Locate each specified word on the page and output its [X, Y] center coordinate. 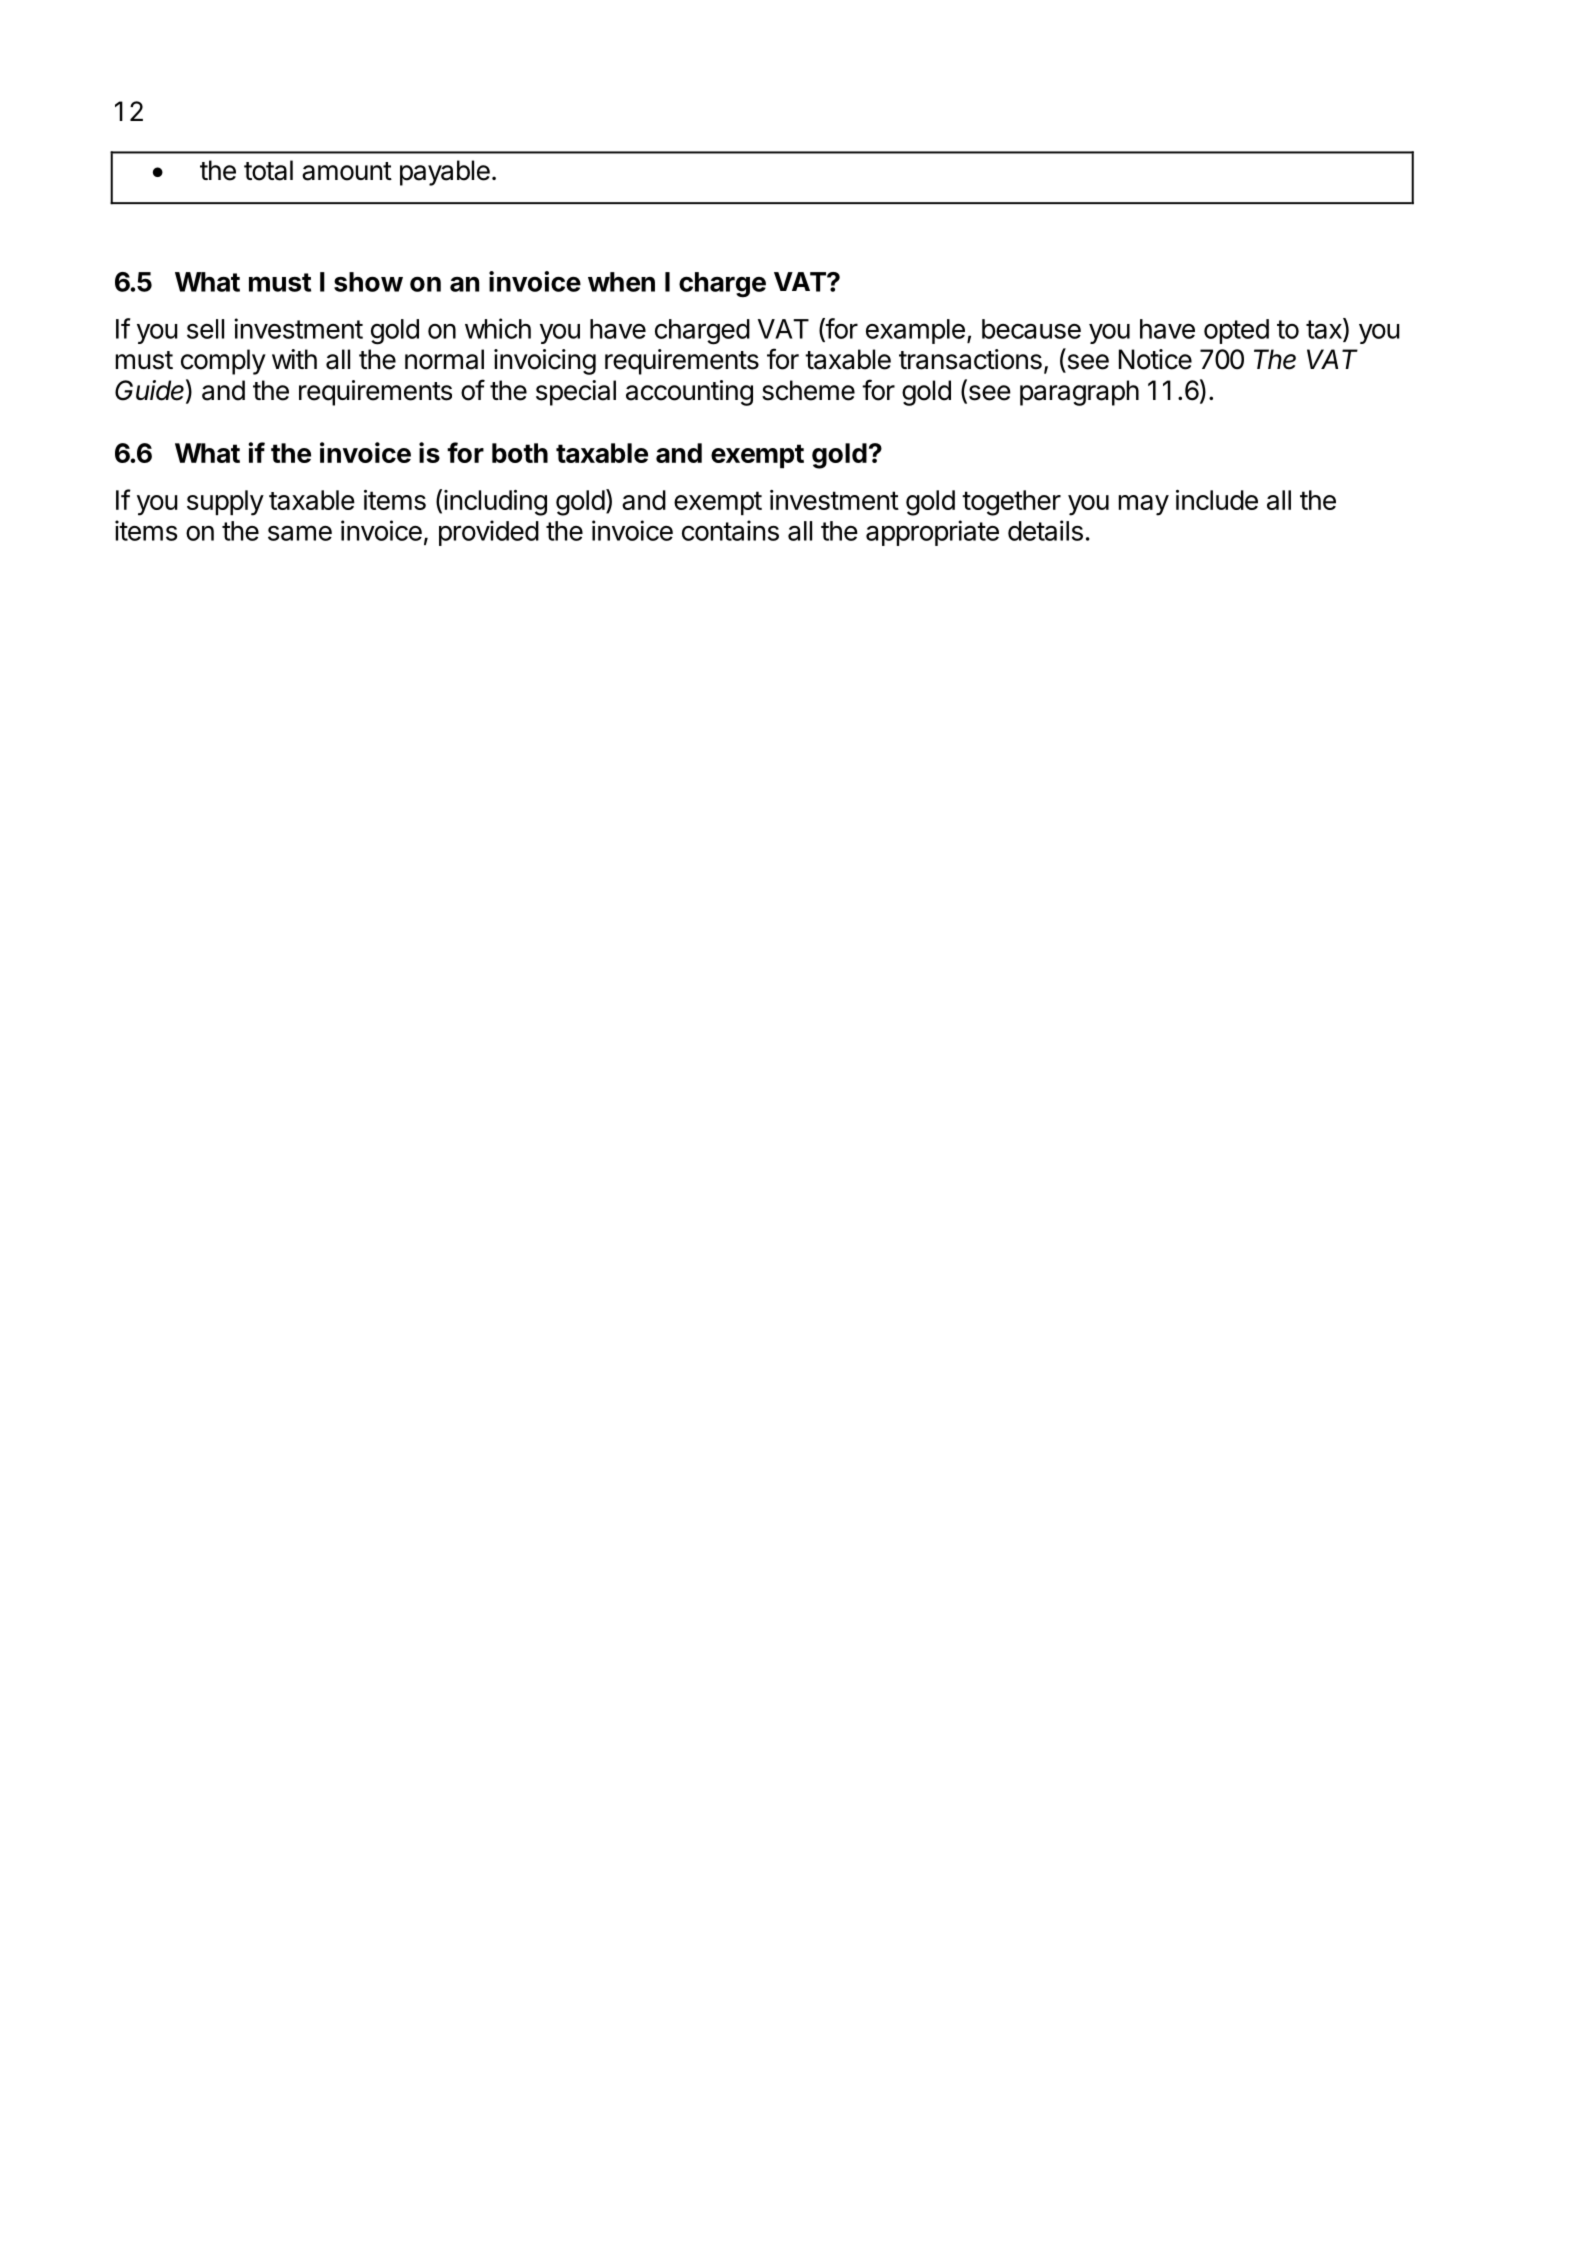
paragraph [1079, 393]
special [576, 393]
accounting [689, 393]
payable [445, 173]
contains [730, 530]
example [915, 331]
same [300, 533]
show [368, 282]
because [1031, 329]
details [1045, 530]
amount [347, 171]
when [621, 282]
